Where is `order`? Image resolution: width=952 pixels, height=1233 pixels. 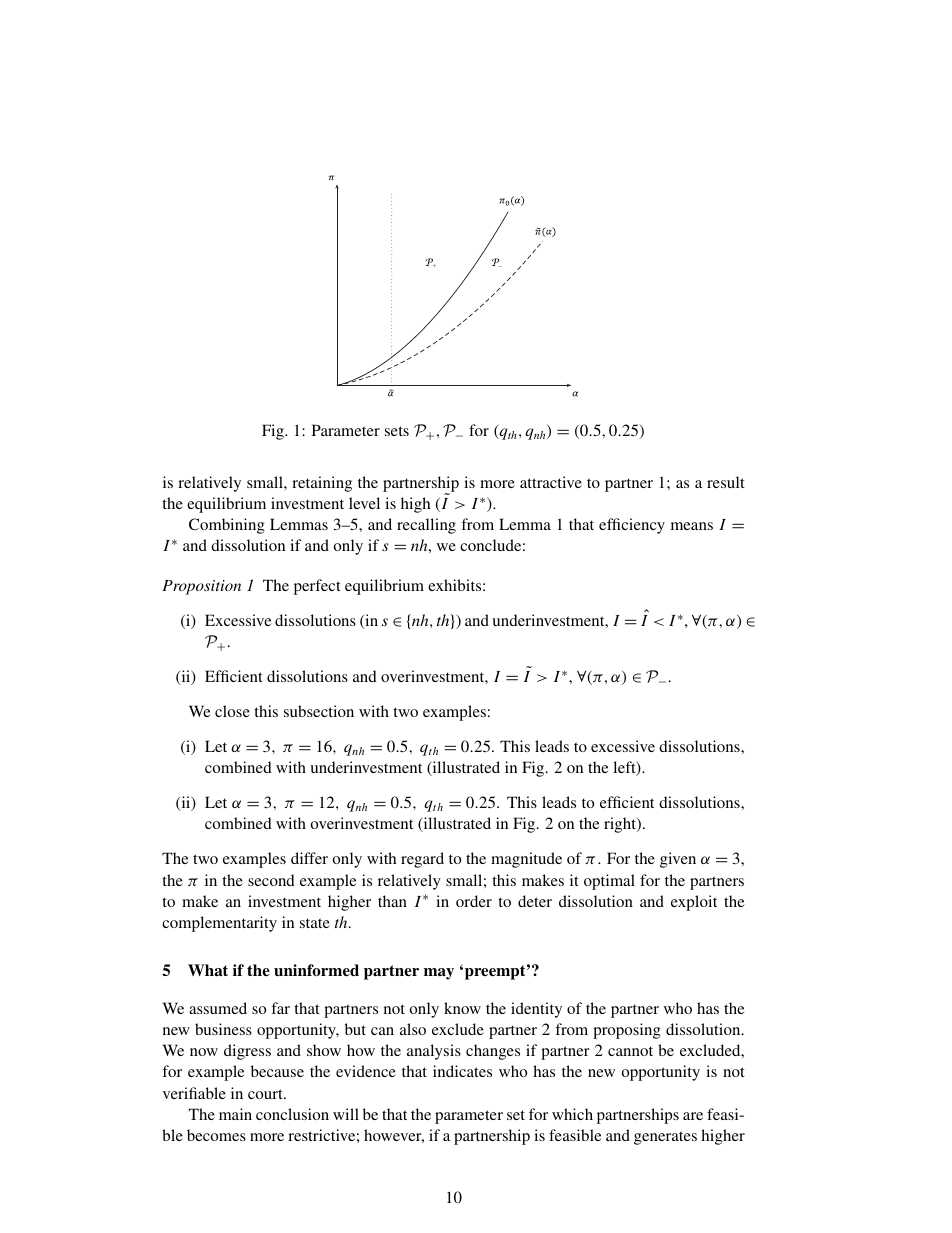
order is located at coordinates (474, 901).
